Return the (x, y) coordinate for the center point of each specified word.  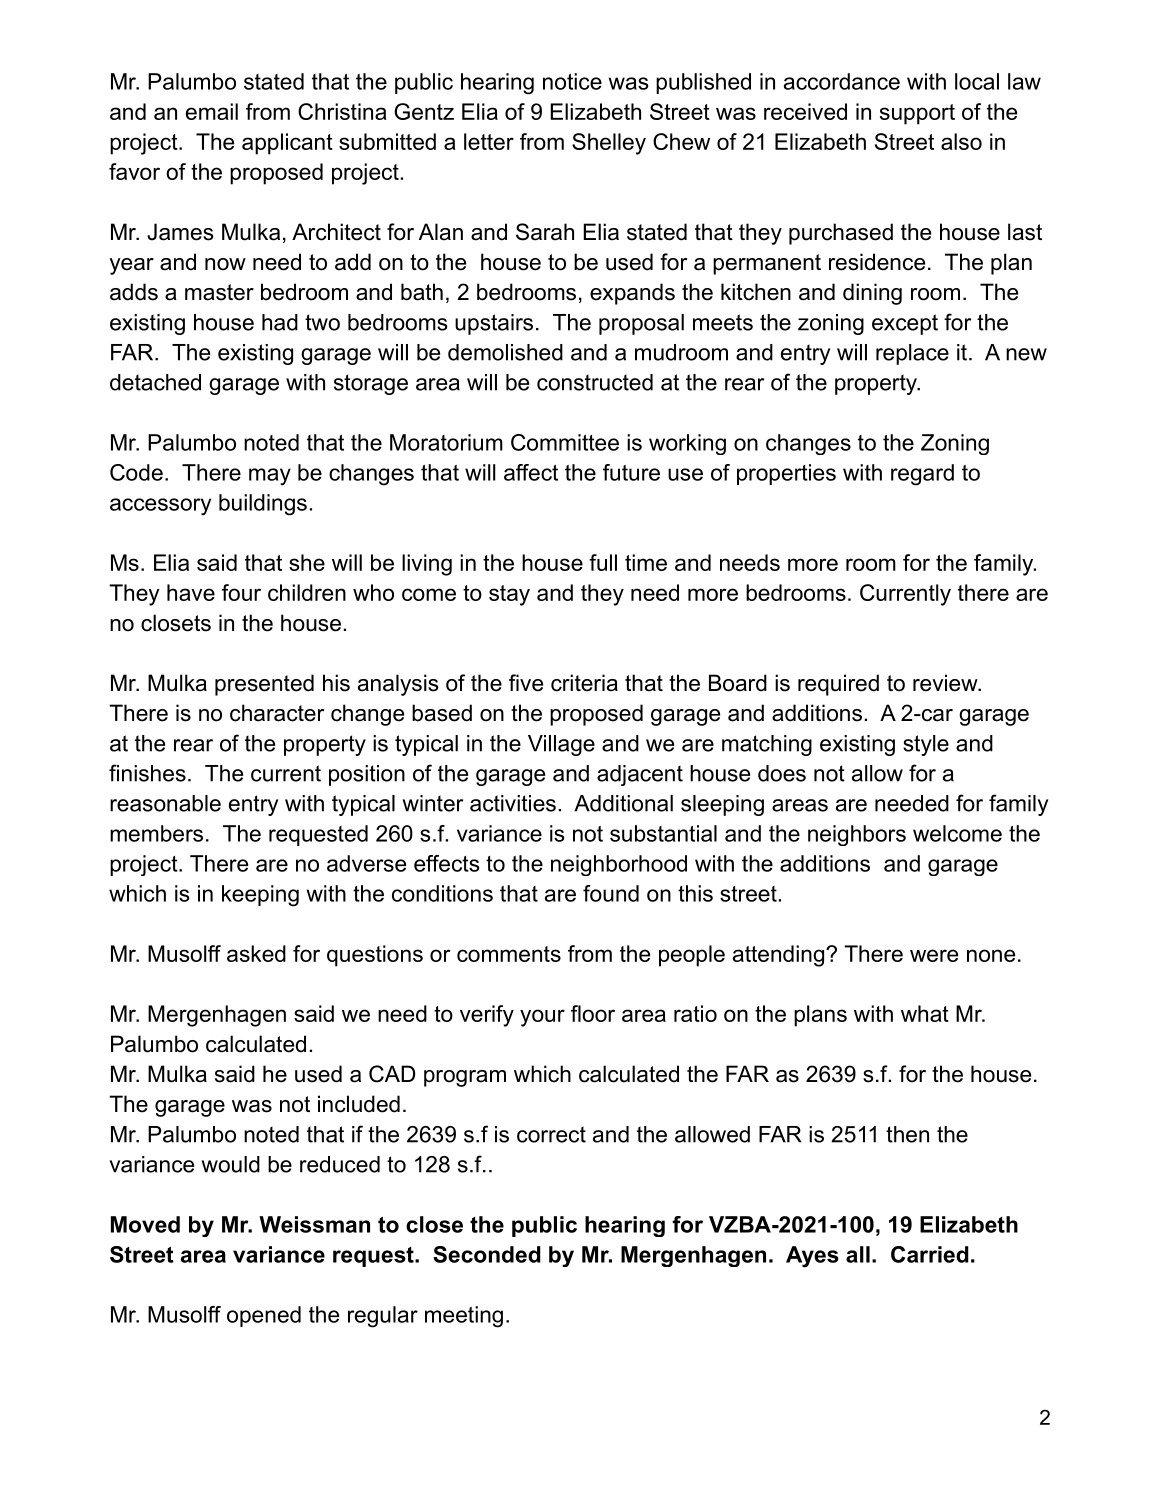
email (212, 111)
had (280, 322)
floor (593, 1013)
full (603, 562)
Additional (623, 803)
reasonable (165, 803)
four (241, 592)
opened (264, 1316)
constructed (595, 382)
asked (256, 953)
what (925, 1013)
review (946, 683)
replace (912, 354)
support (917, 114)
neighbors (857, 835)
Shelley (609, 144)
